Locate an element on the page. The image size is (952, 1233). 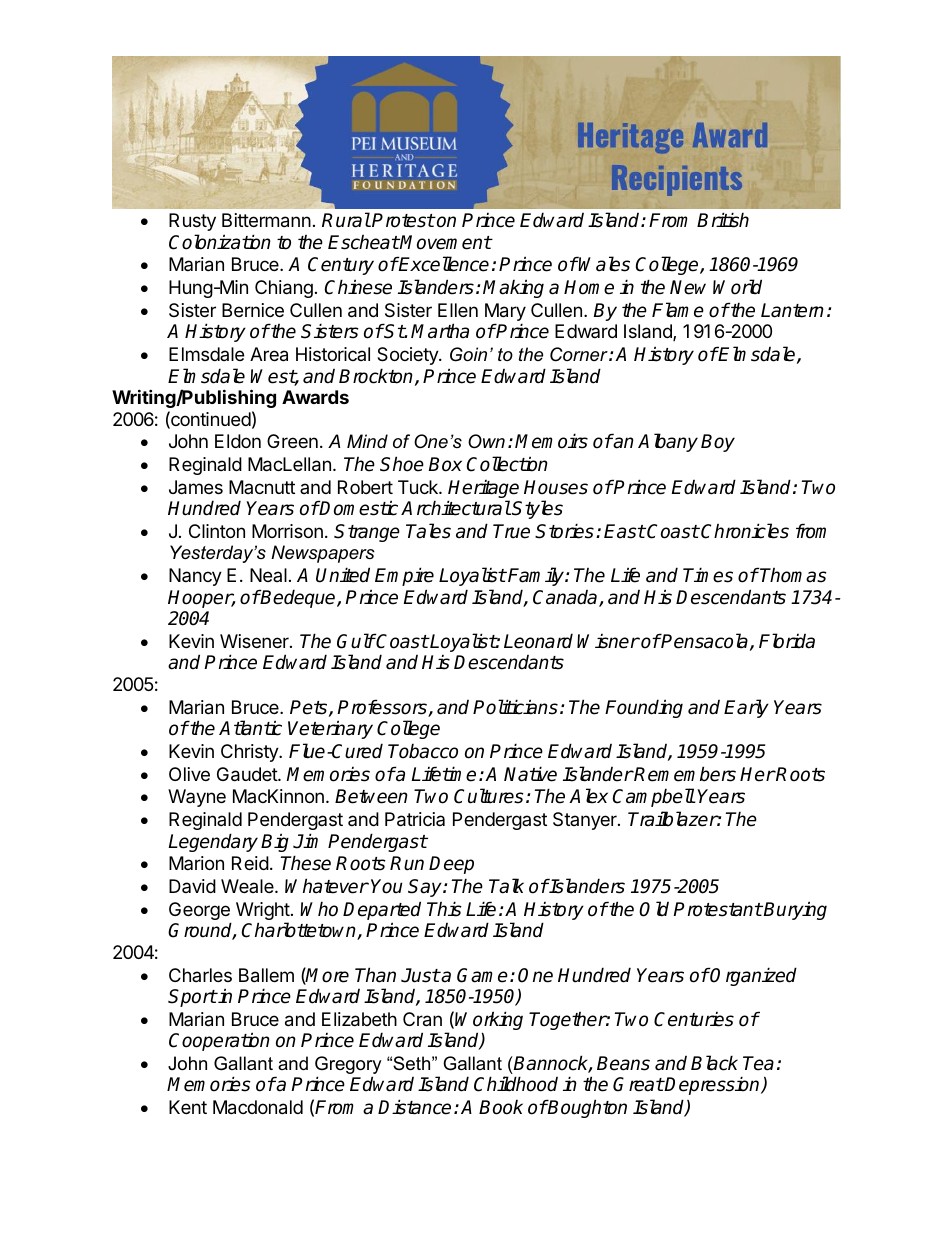
British is located at coordinates (723, 220).
